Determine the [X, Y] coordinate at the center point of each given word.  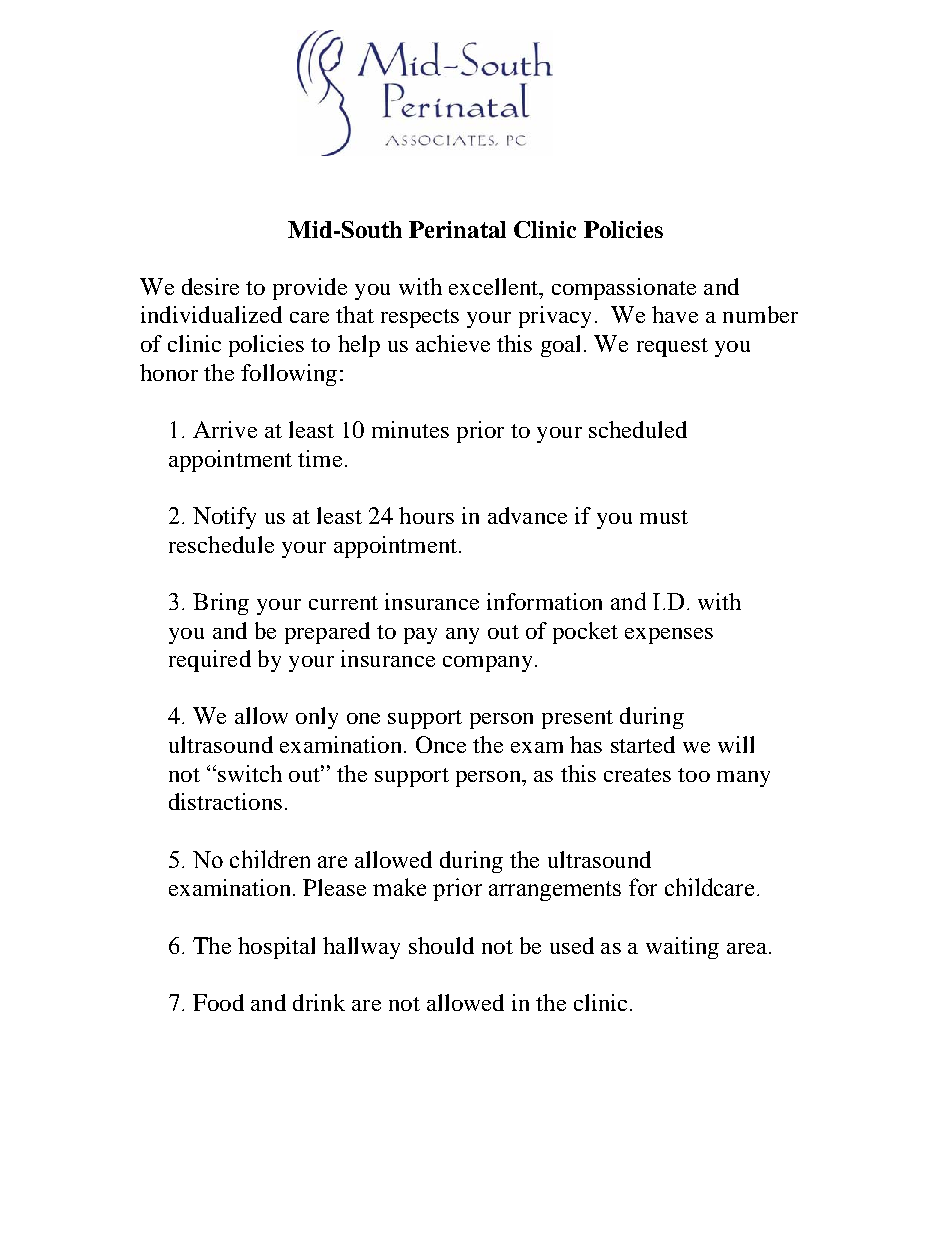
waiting [682, 948]
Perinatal [457, 229]
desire [210, 286]
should [441, 945]
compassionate [624, 289]
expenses [669, 636]
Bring [221, 604]
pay [420, 636]
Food [218, 1002]
